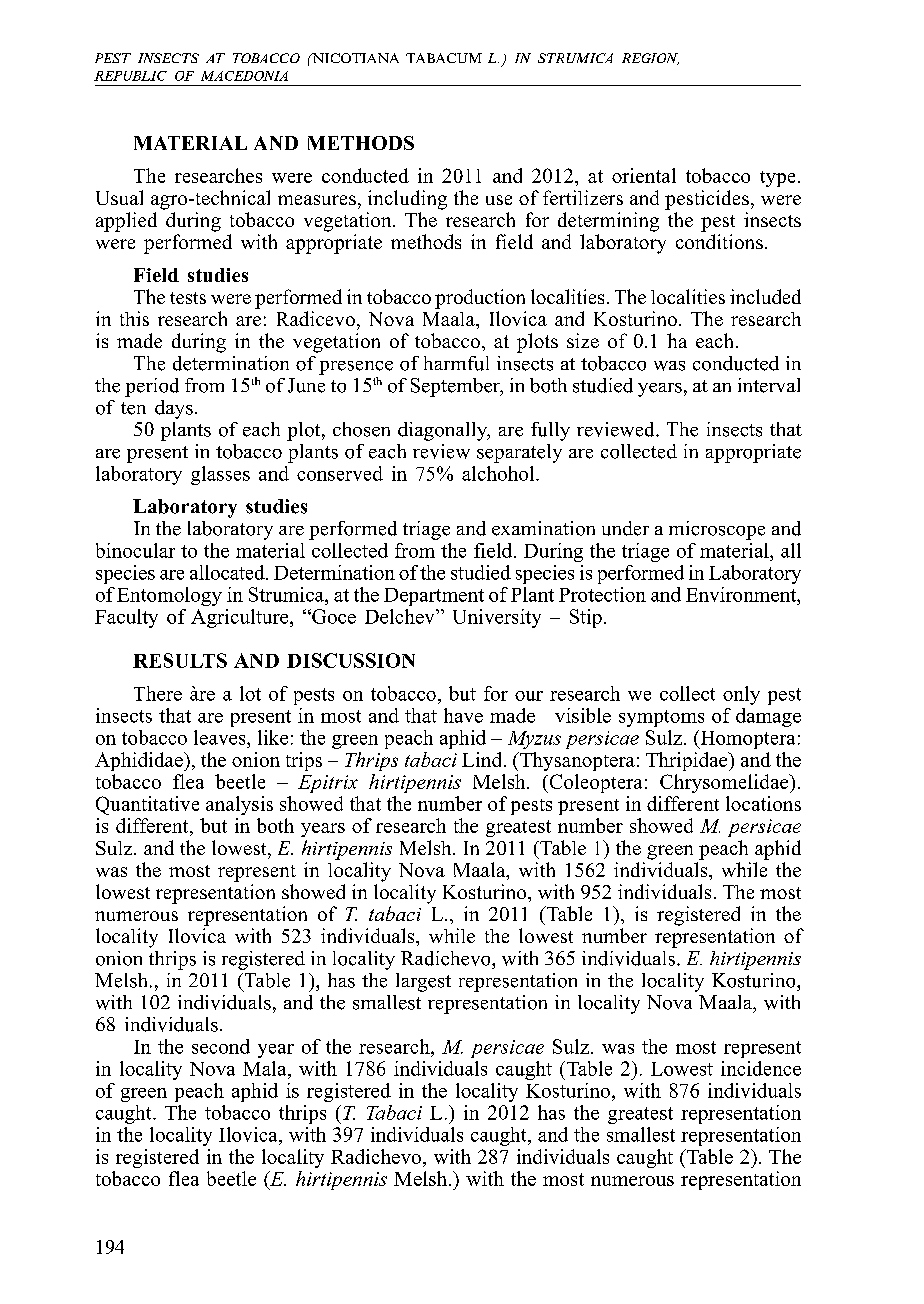 Image resolution: width=924 pixels, height=1304 pixels. I want to click on tests, so click(188, 298).
